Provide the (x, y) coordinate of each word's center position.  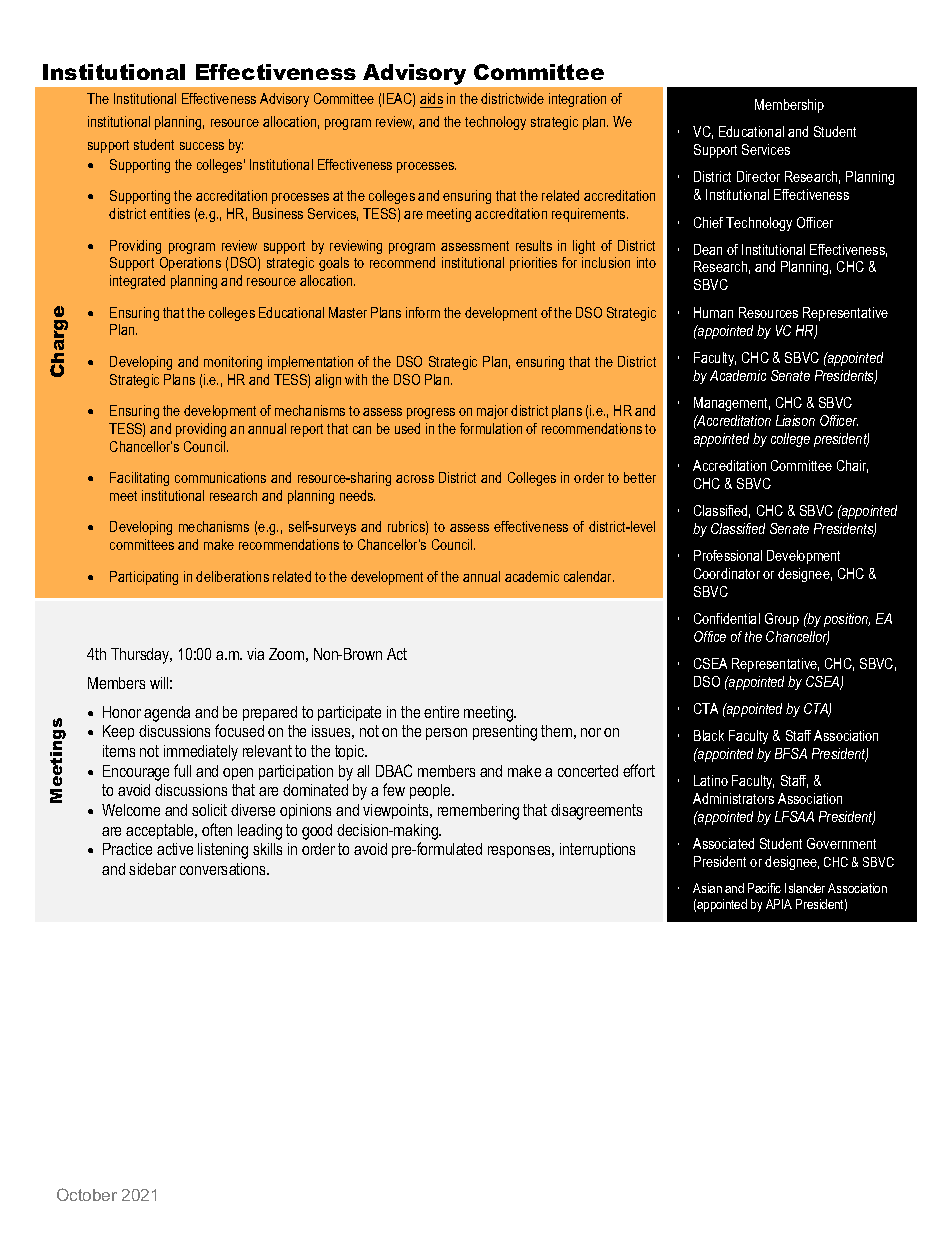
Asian (707, 888)
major (492, 412)
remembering (478, 812)
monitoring (233, 363)
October (87, 1194)
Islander (805, 888)
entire (441, 712)
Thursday (141, 656)
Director (758, 176)
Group (782, 620)
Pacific (764, 888)
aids (431, 100)
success (202, 146)
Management (732, 404)
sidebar (152, 869)
